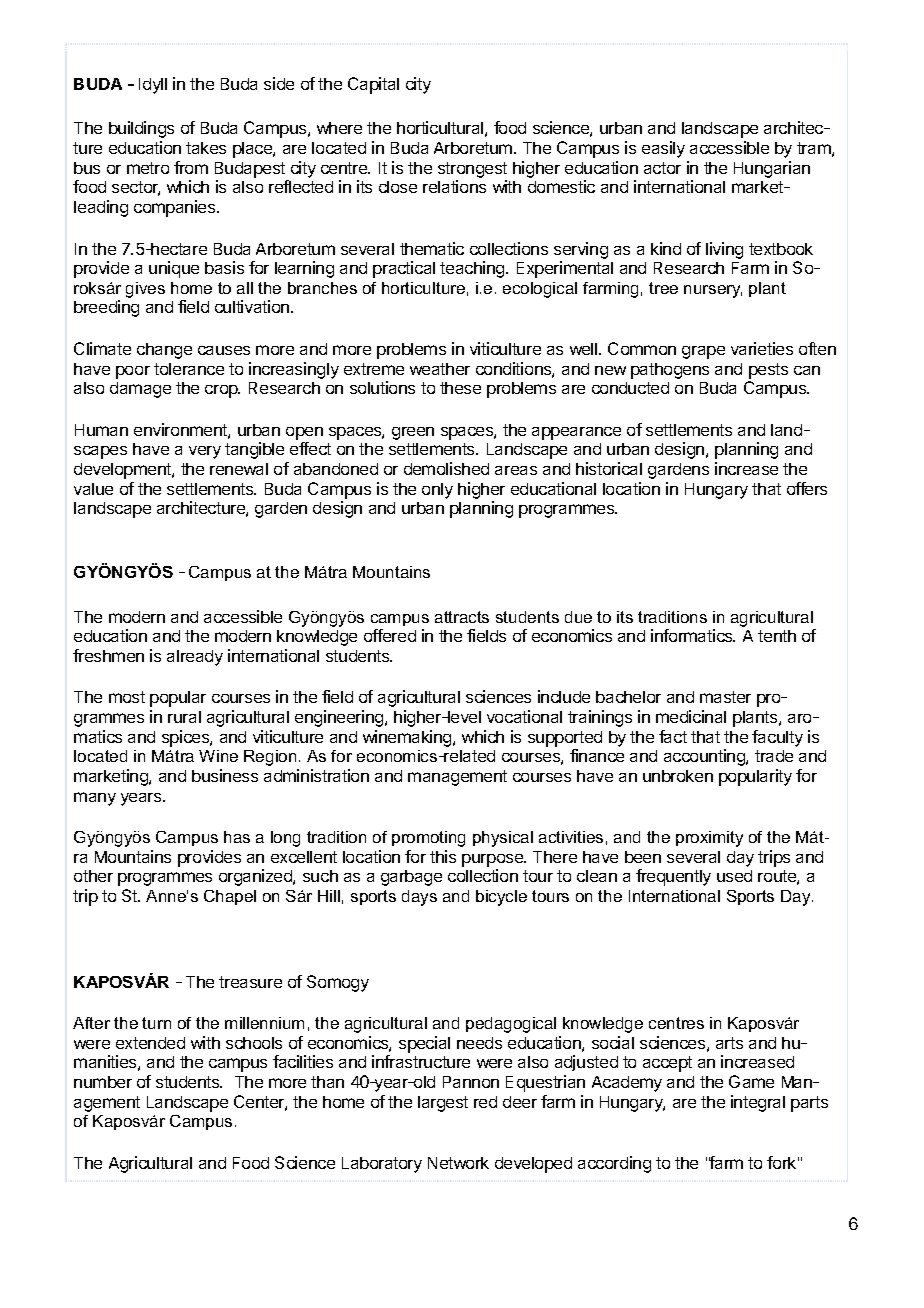 The height and width of the screenshot is (1308, 924). Describe the element at coordinates (462, 617) in the screenshot. I see `attracts` at that location.
